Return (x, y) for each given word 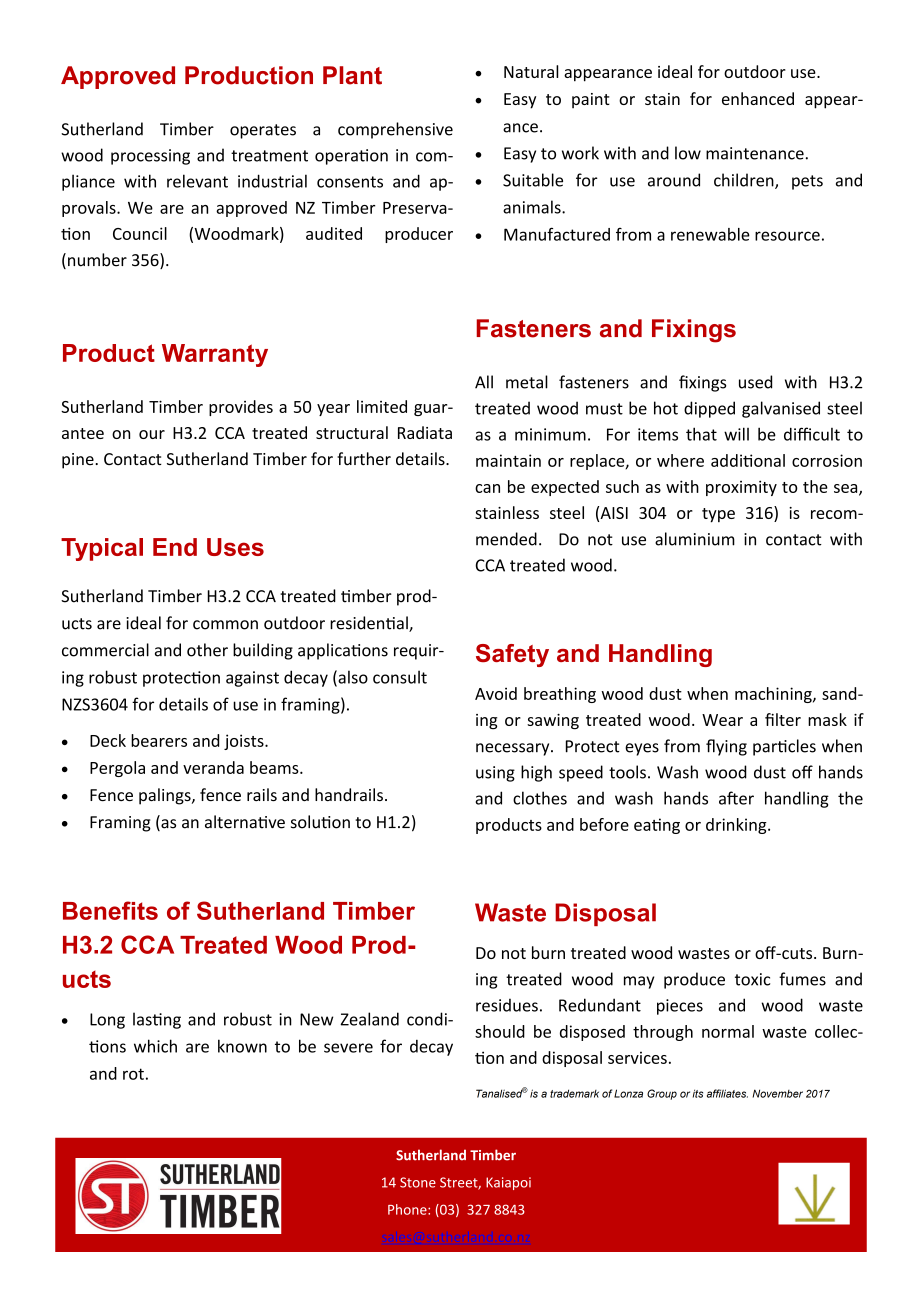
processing (150, 157)
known (242, 1046)
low (688, 153)
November (778, 1093)
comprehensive (395, 130)
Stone (418, 1182)
